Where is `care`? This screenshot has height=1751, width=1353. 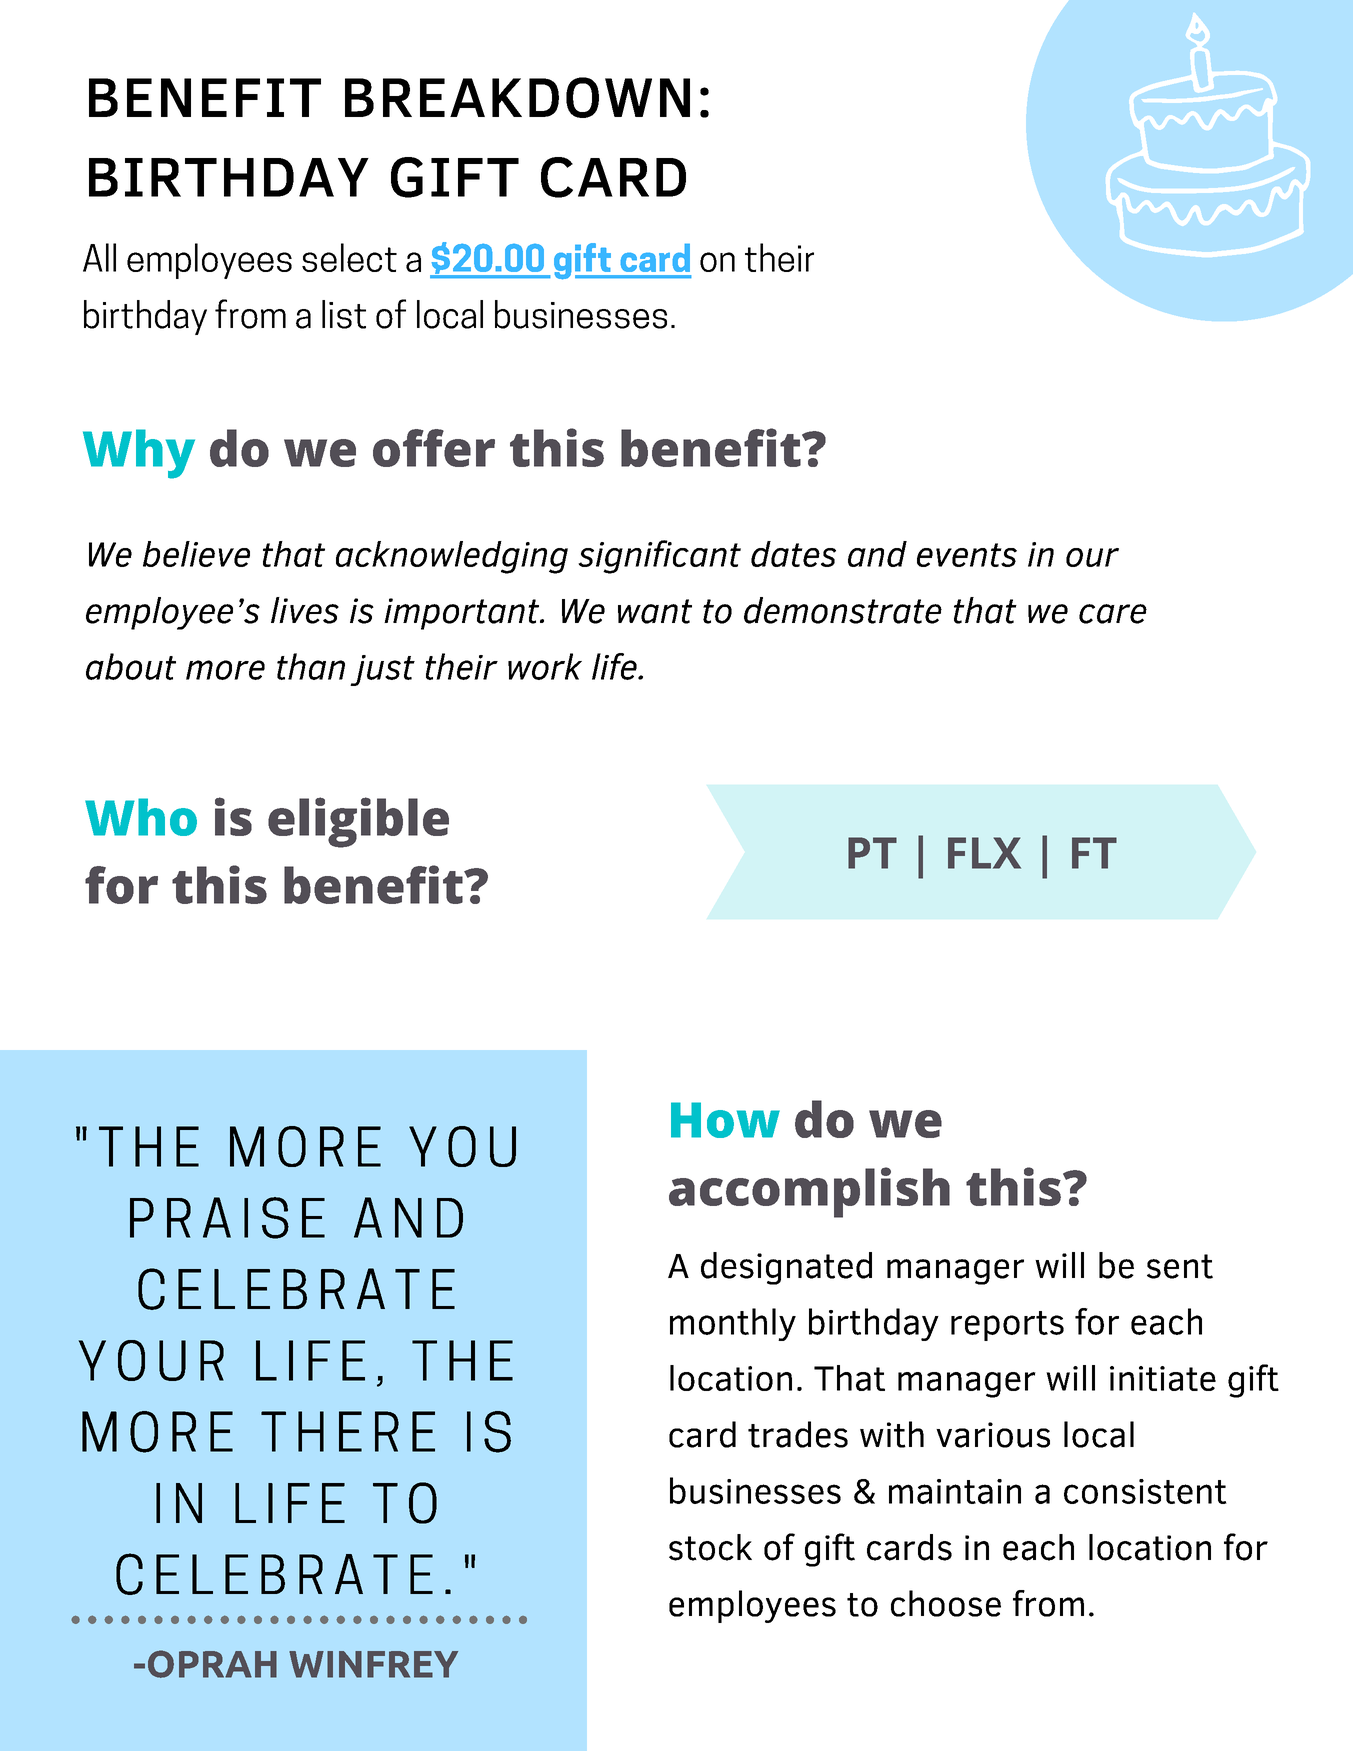
care is located at coordinates (1113, 614).
